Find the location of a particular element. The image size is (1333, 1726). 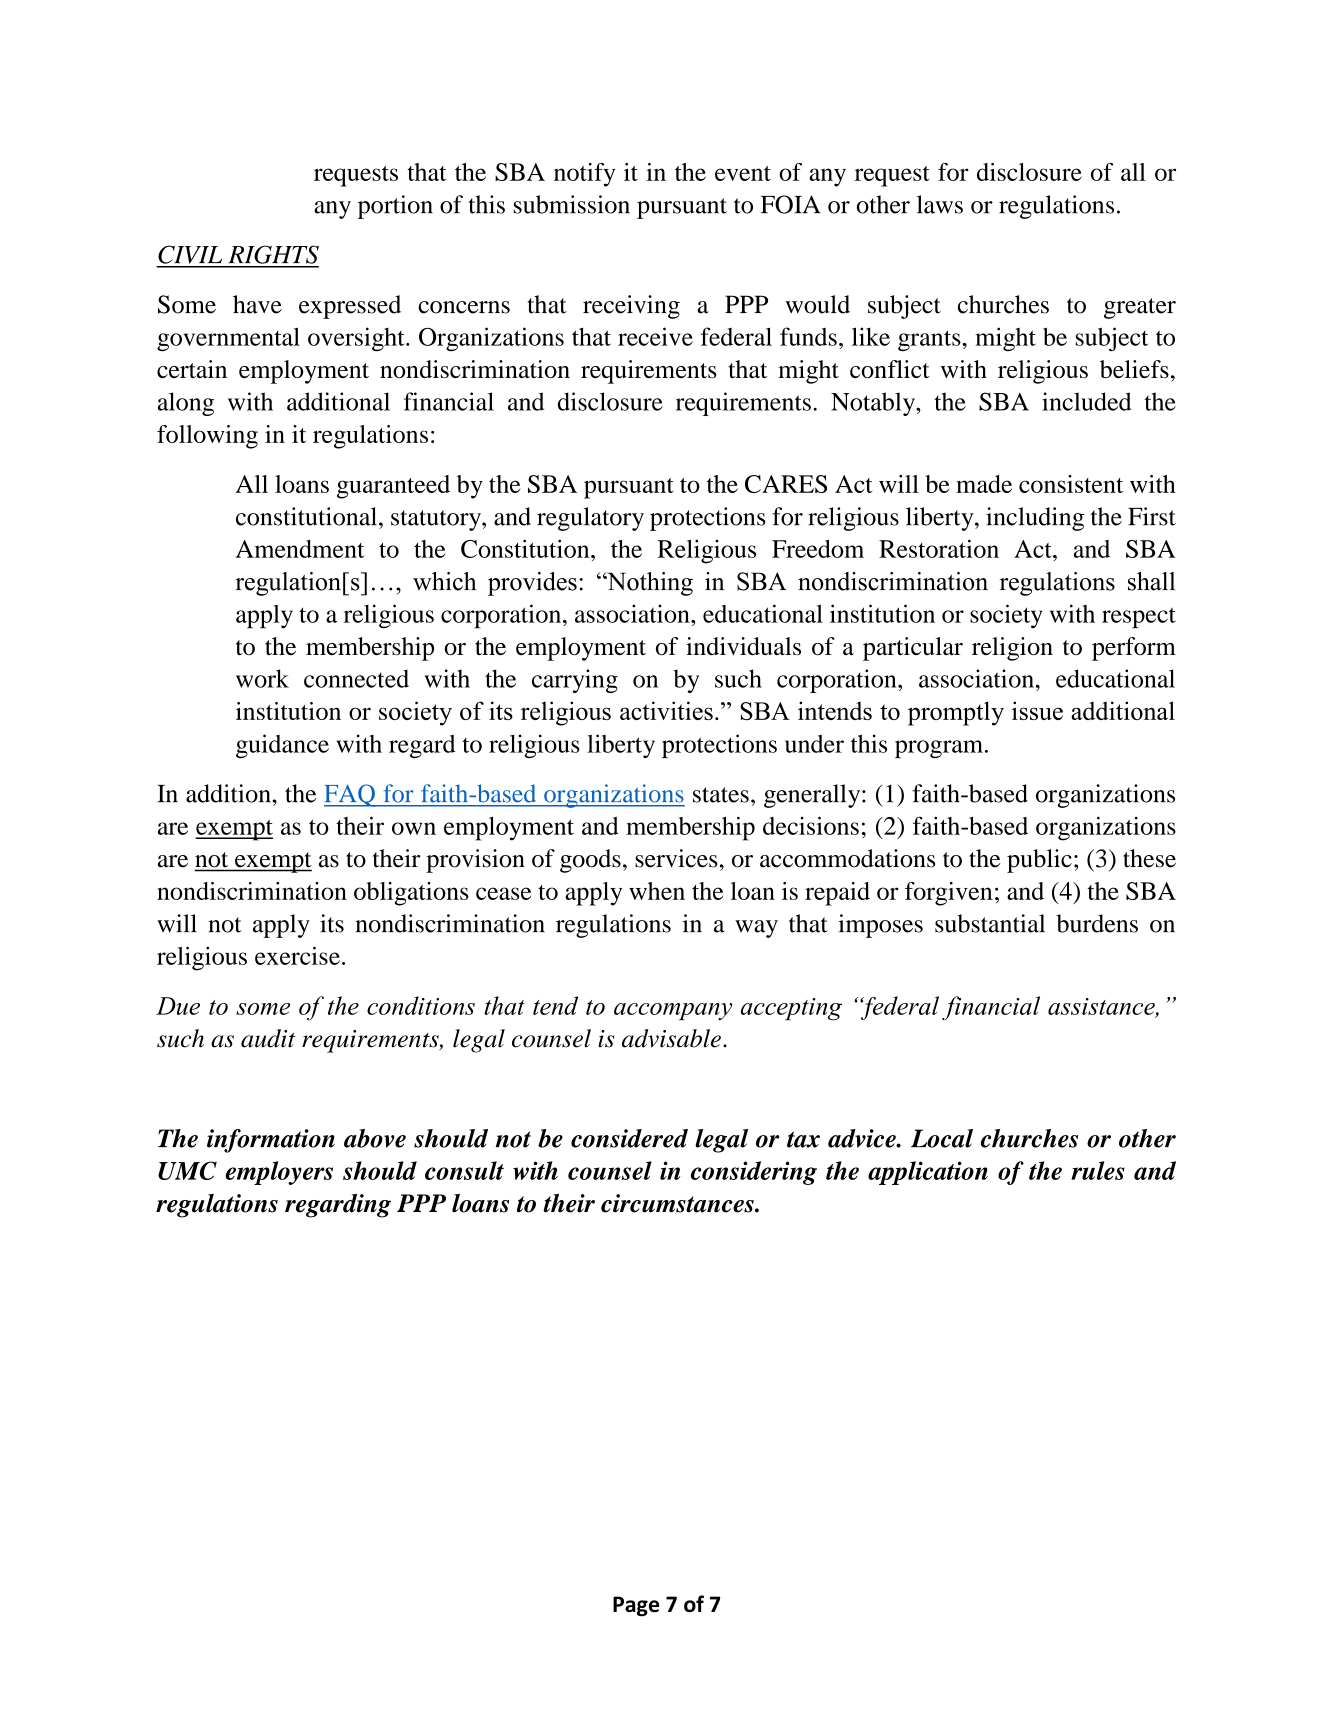

submission is located at coordinates (571, 204).
